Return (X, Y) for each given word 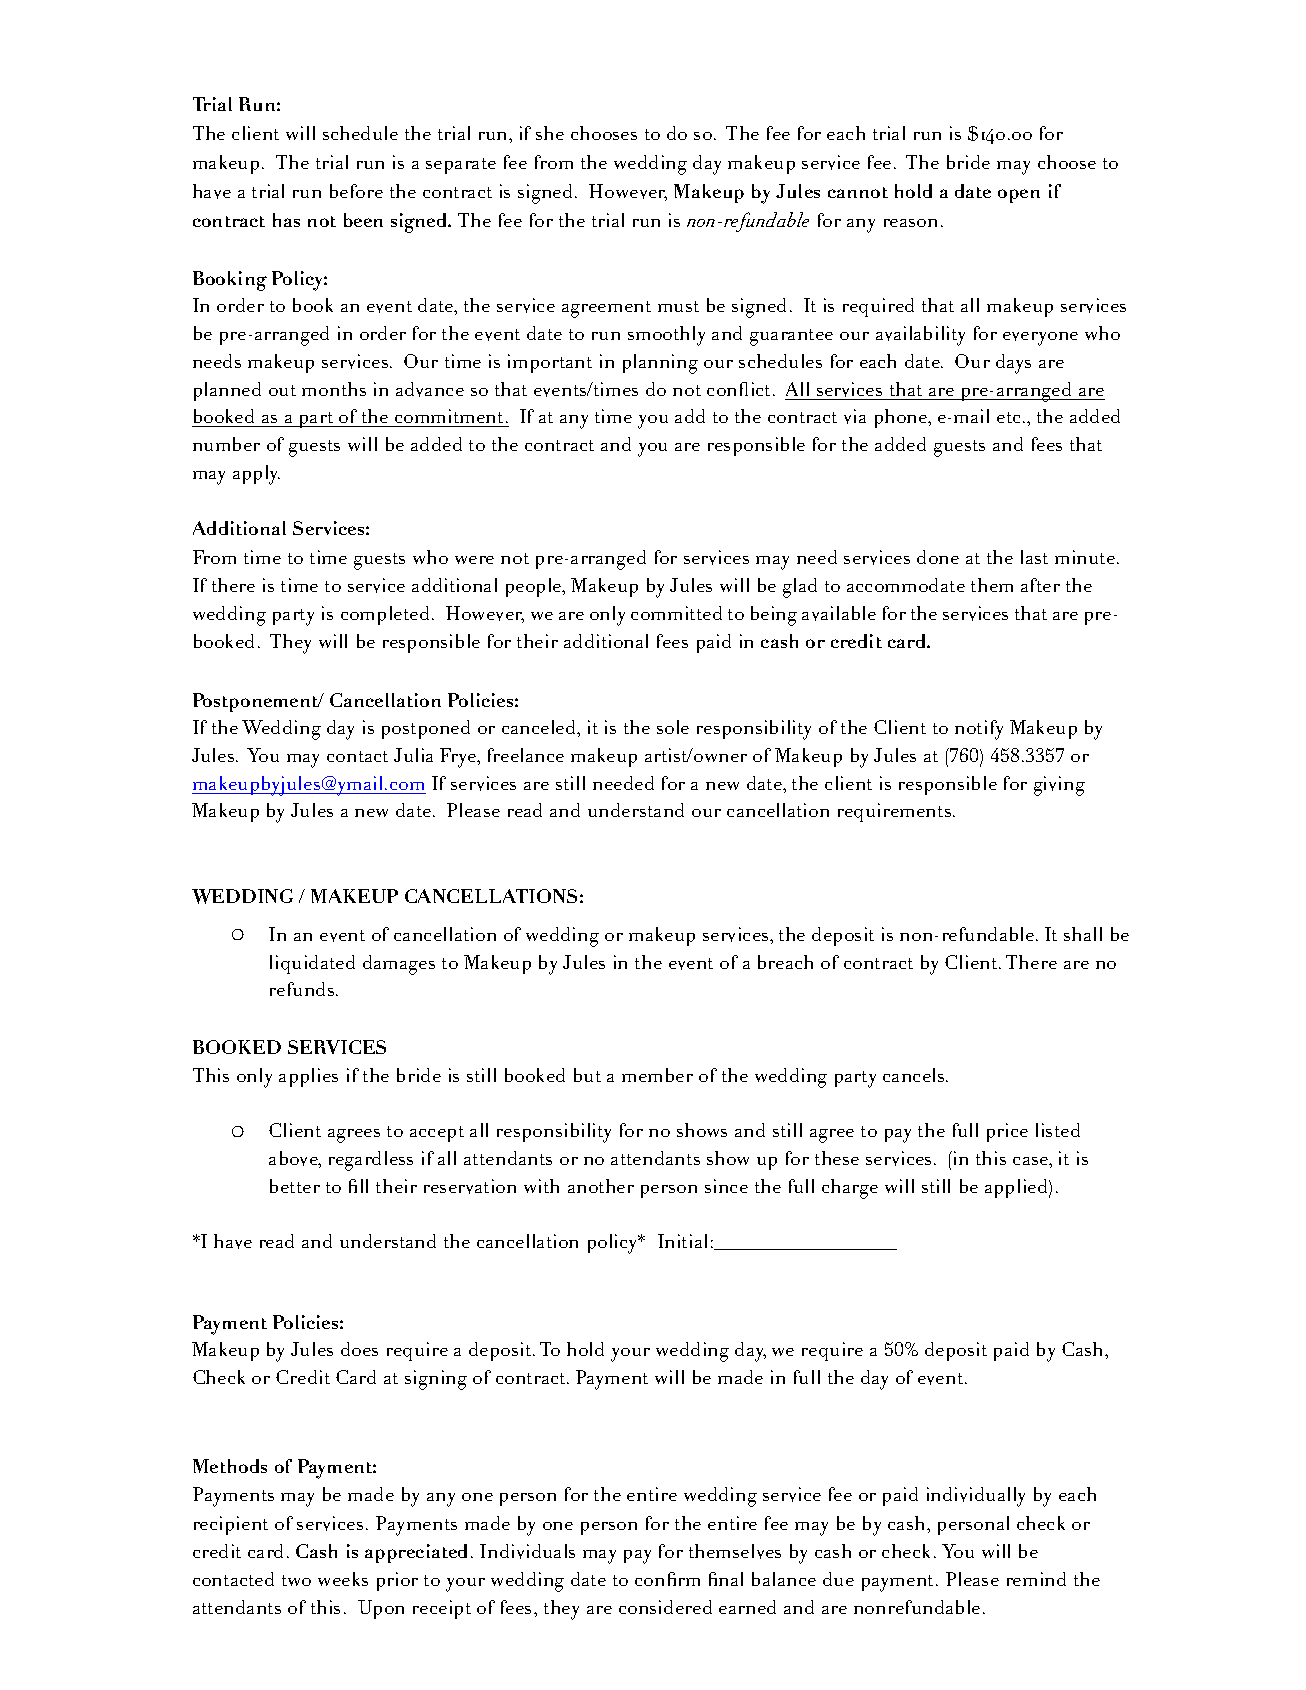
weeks (343, 1579)
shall (1083, 934)
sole (673, 727)
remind (1036, 1579)
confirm (667, 1579)
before (356, 191)
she (550, 133)
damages (399, 965)
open (1019, 196)
